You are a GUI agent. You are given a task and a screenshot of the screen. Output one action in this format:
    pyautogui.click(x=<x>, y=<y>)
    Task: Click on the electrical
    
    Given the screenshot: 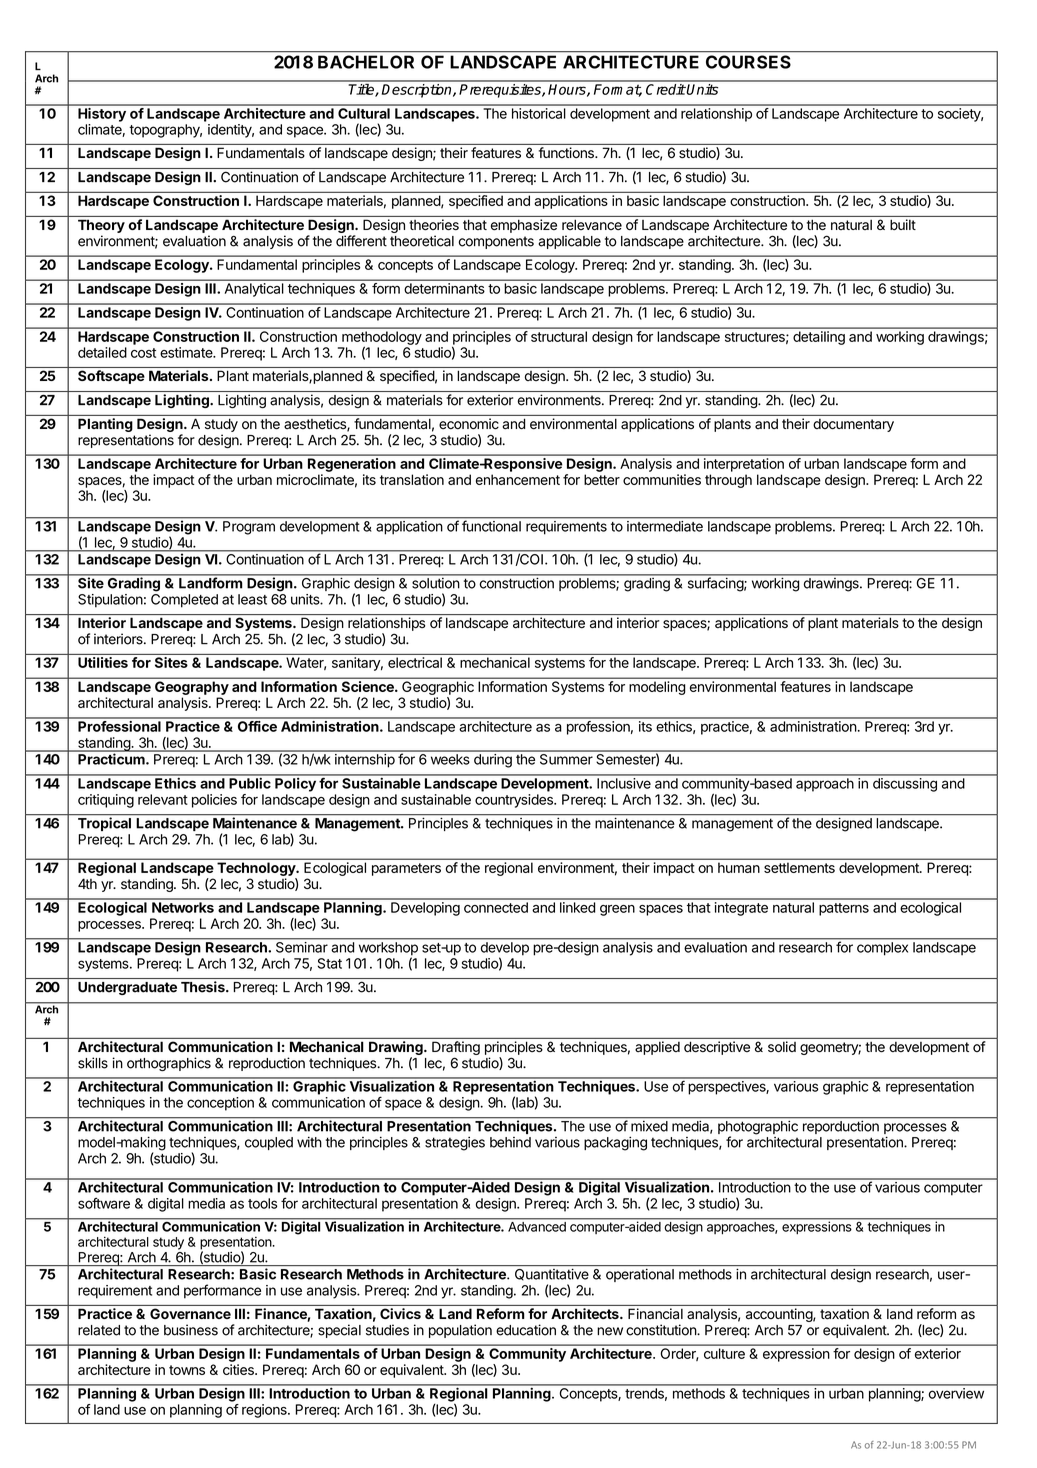 What is the action you would take?
    pyautogui.click(x=415, y=662)
